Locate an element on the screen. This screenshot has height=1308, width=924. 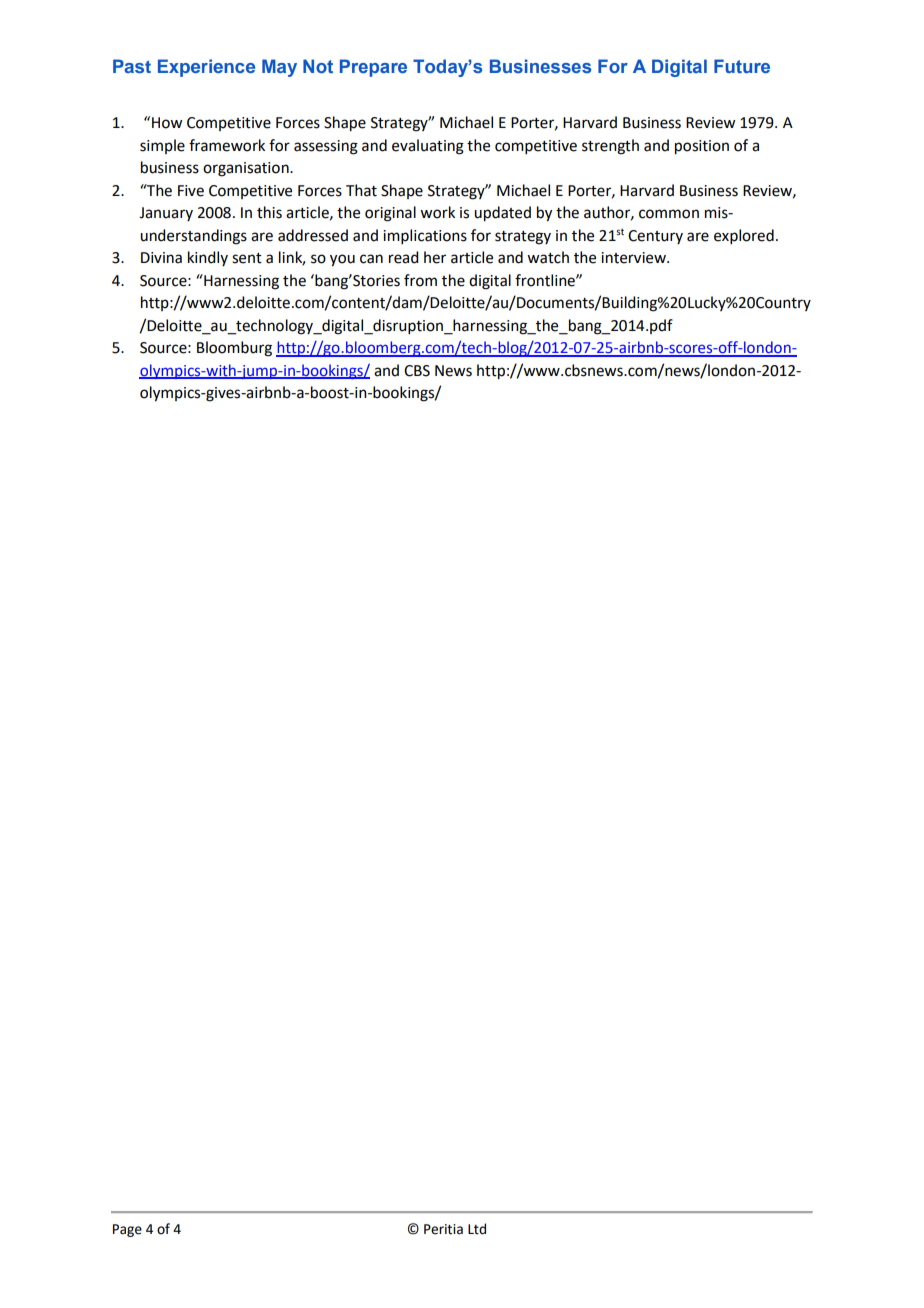
interview is located at coordinates (634, 258).
